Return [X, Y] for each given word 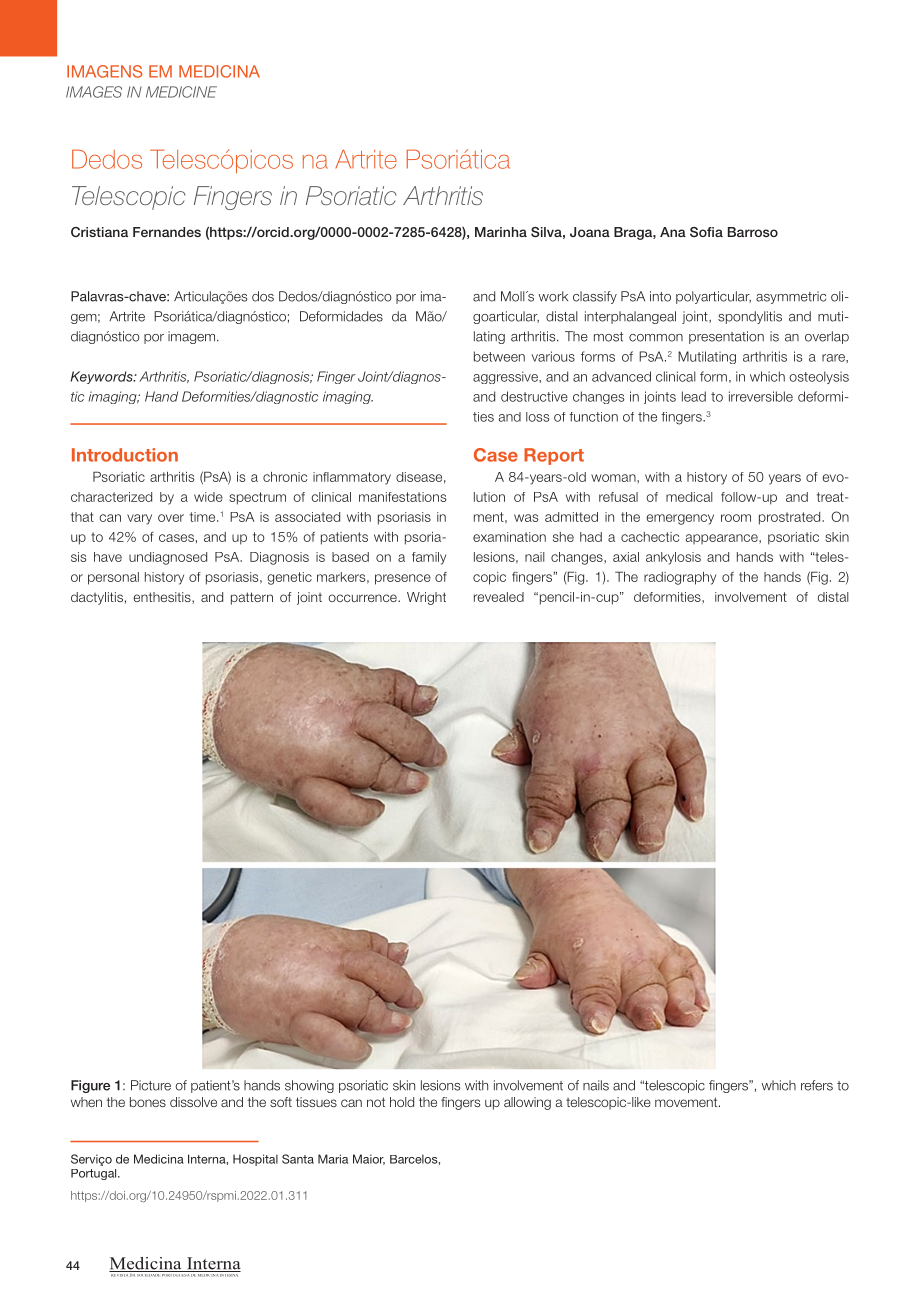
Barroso [753, 232]
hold [402, 1102]
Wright [426, 598]
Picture [151, 1085]
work [553, 296]
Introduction [125, 455]
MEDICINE [181, 92]
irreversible [761, 396]
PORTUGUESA [176, 1274]
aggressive [506, 377]
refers [817, 1085]
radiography [680, 578]
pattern [252, 598]
